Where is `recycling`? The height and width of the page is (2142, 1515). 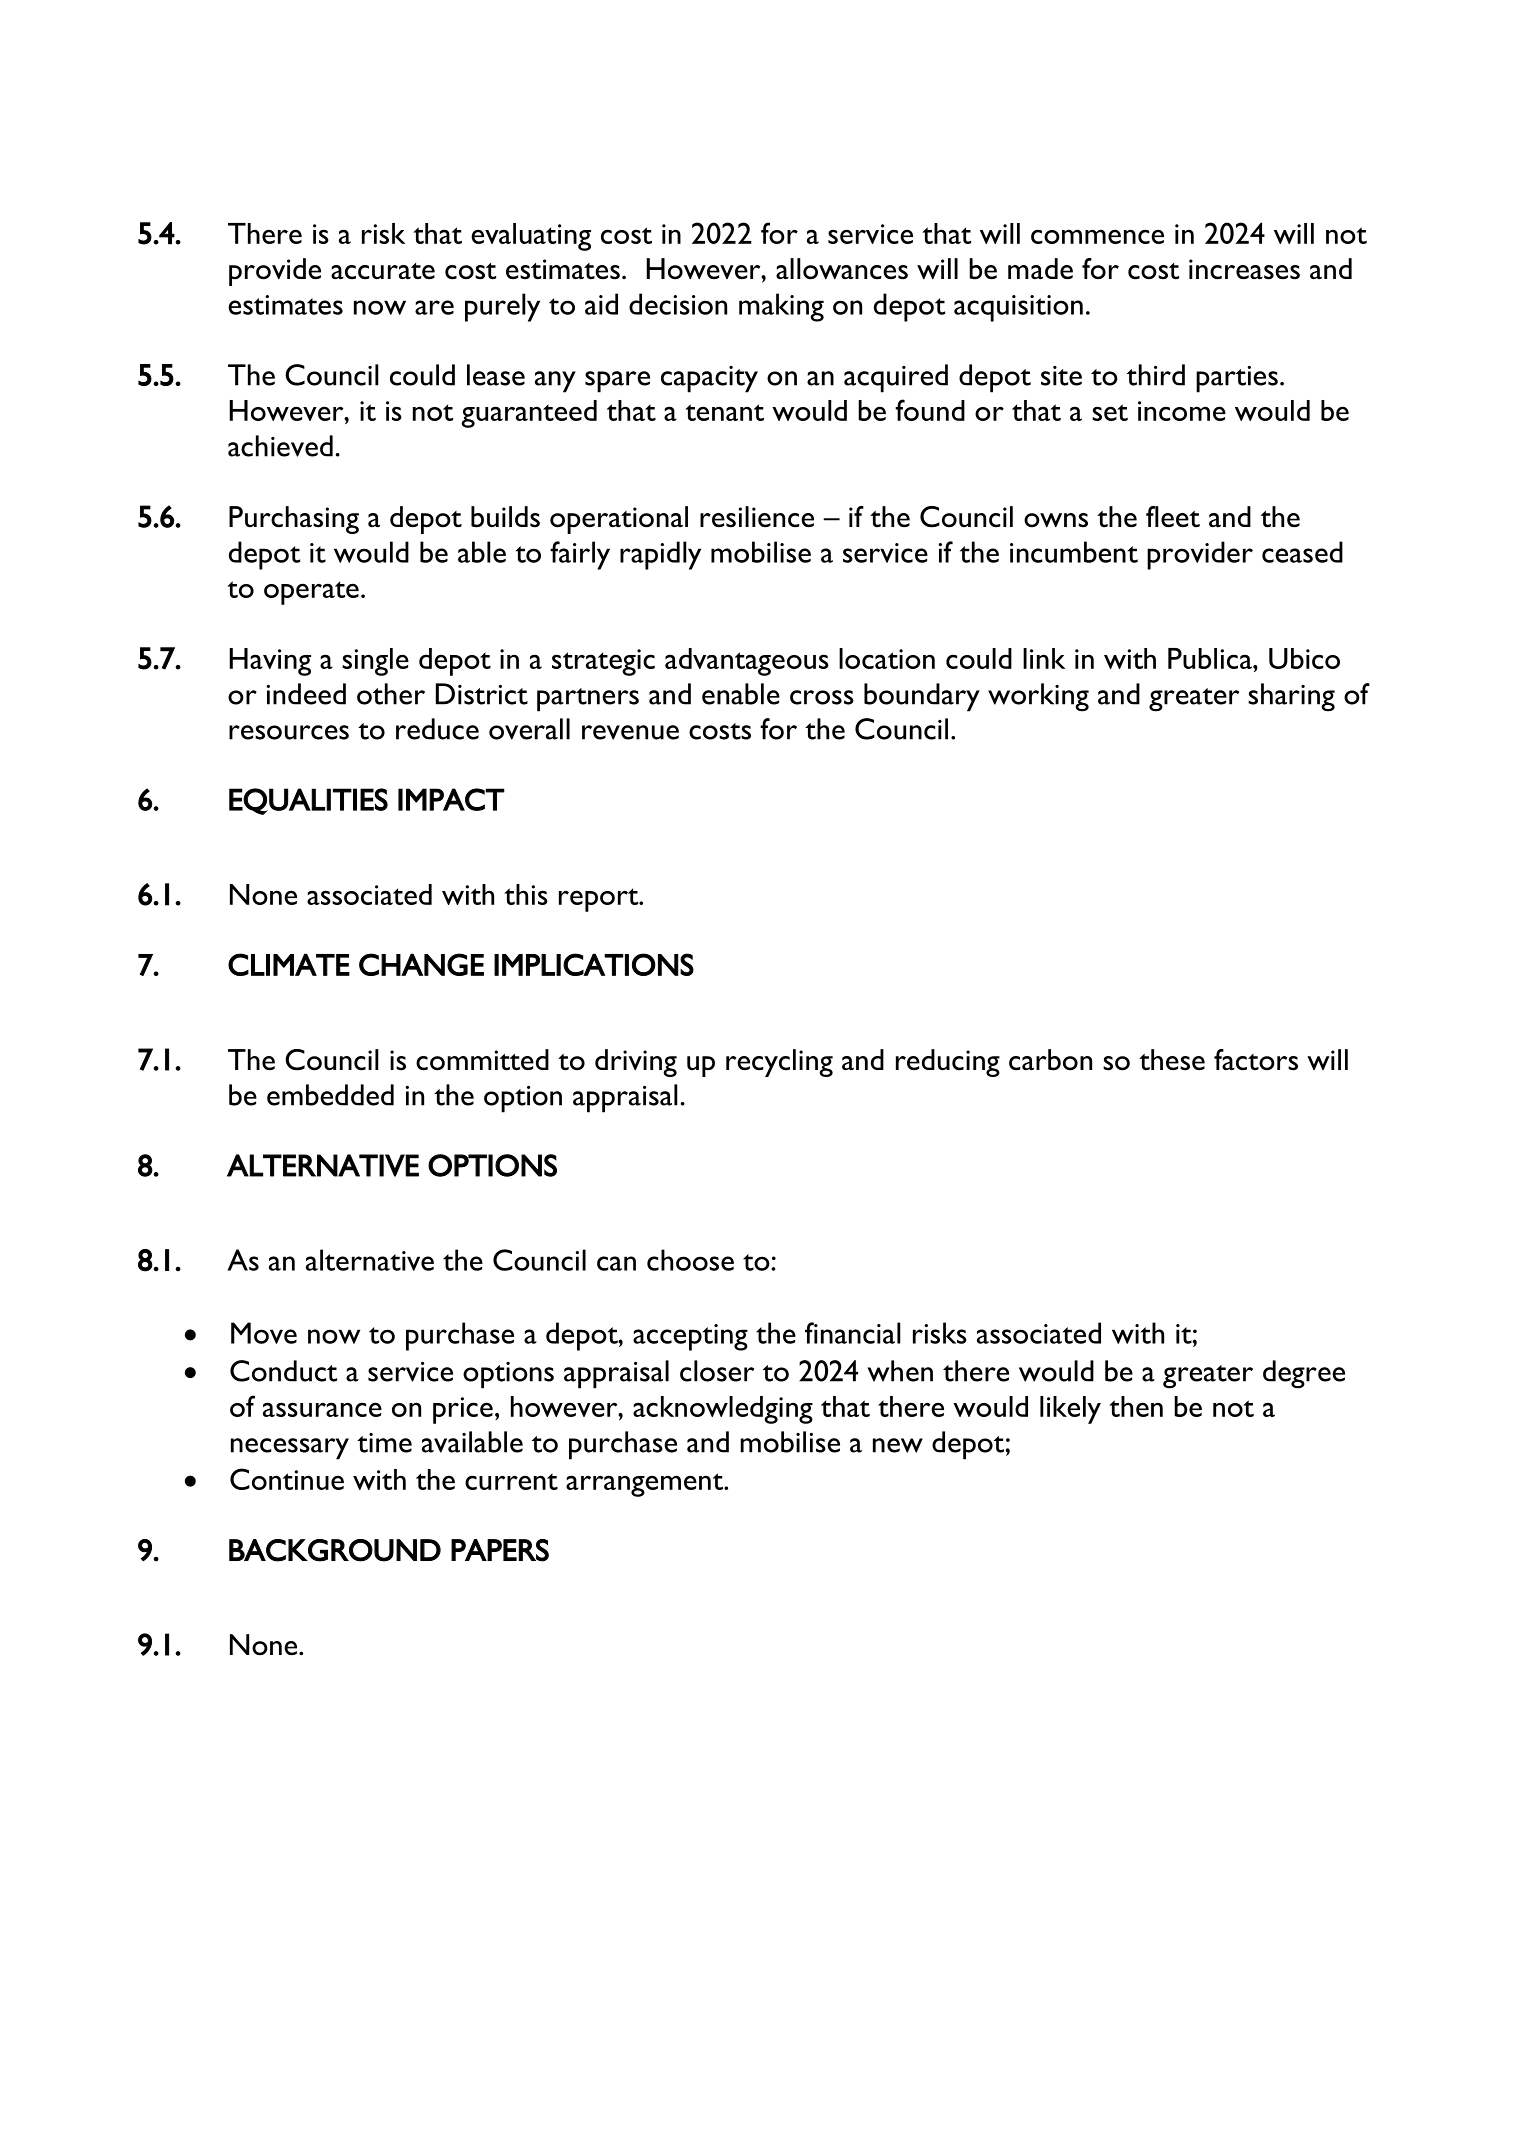 recycling is located at coordinates (779, 1063).
